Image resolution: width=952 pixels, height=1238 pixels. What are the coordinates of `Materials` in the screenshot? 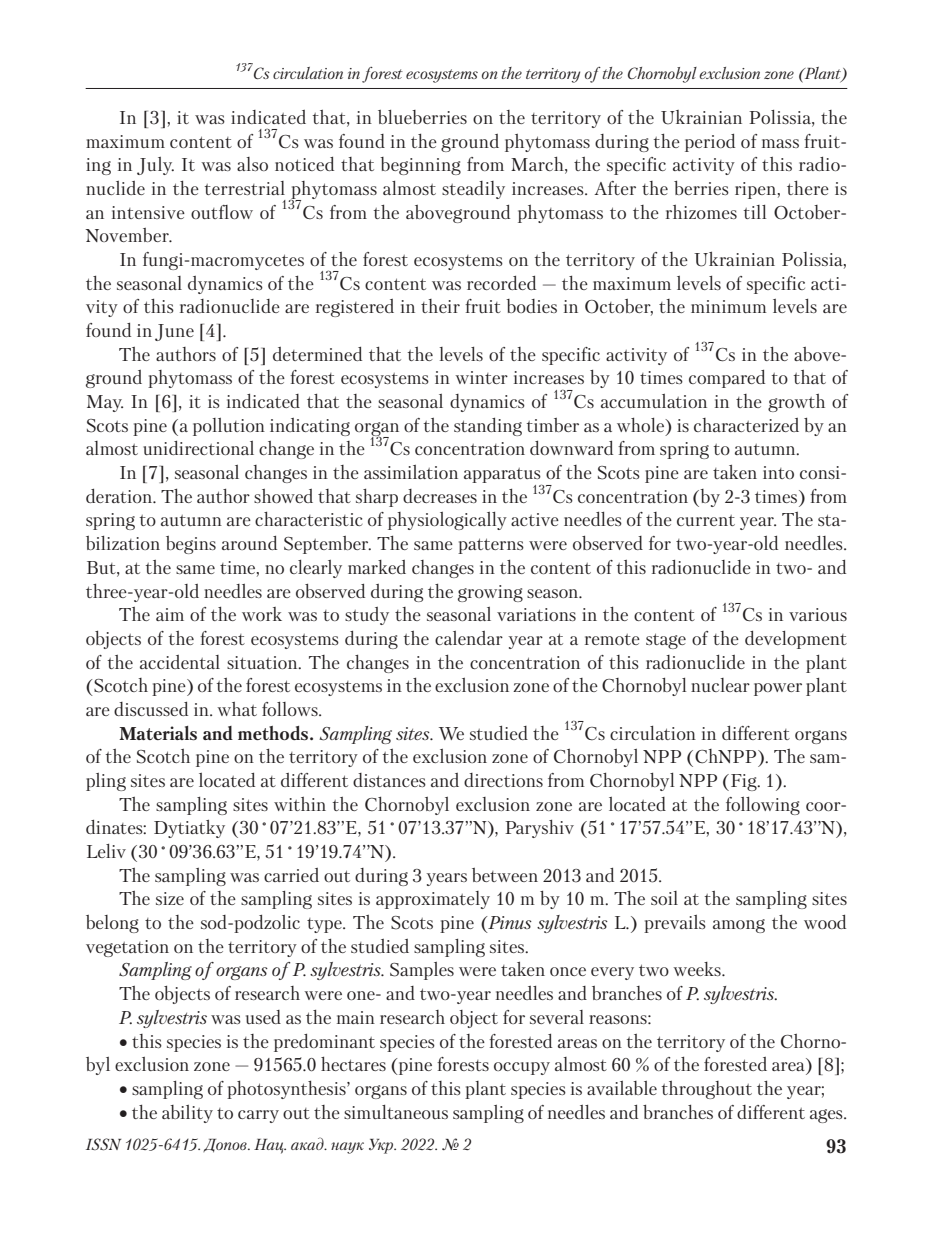 It's located at (158, 733).
